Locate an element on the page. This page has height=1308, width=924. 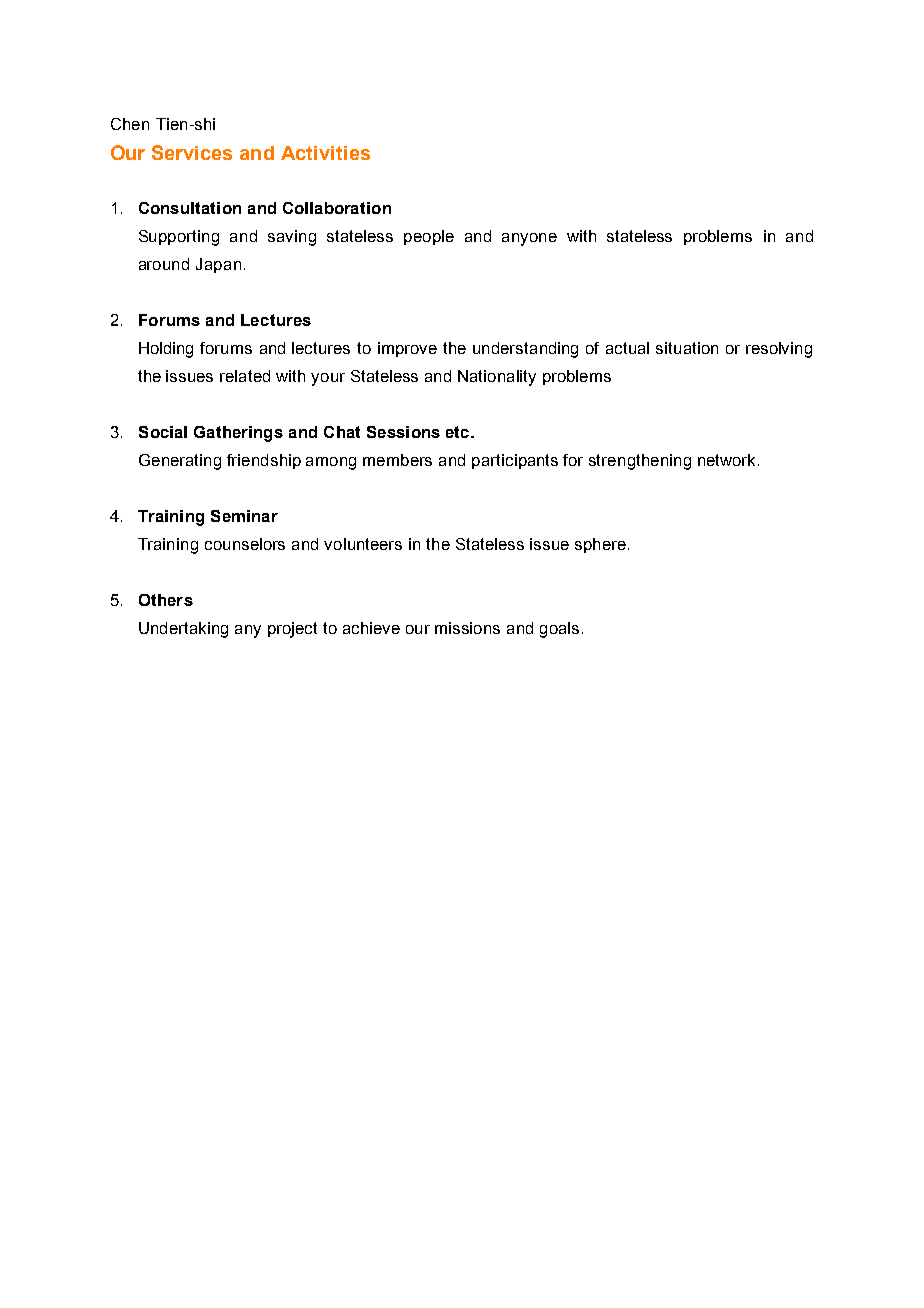
Undertaking is located at coordinates (183, 630).
